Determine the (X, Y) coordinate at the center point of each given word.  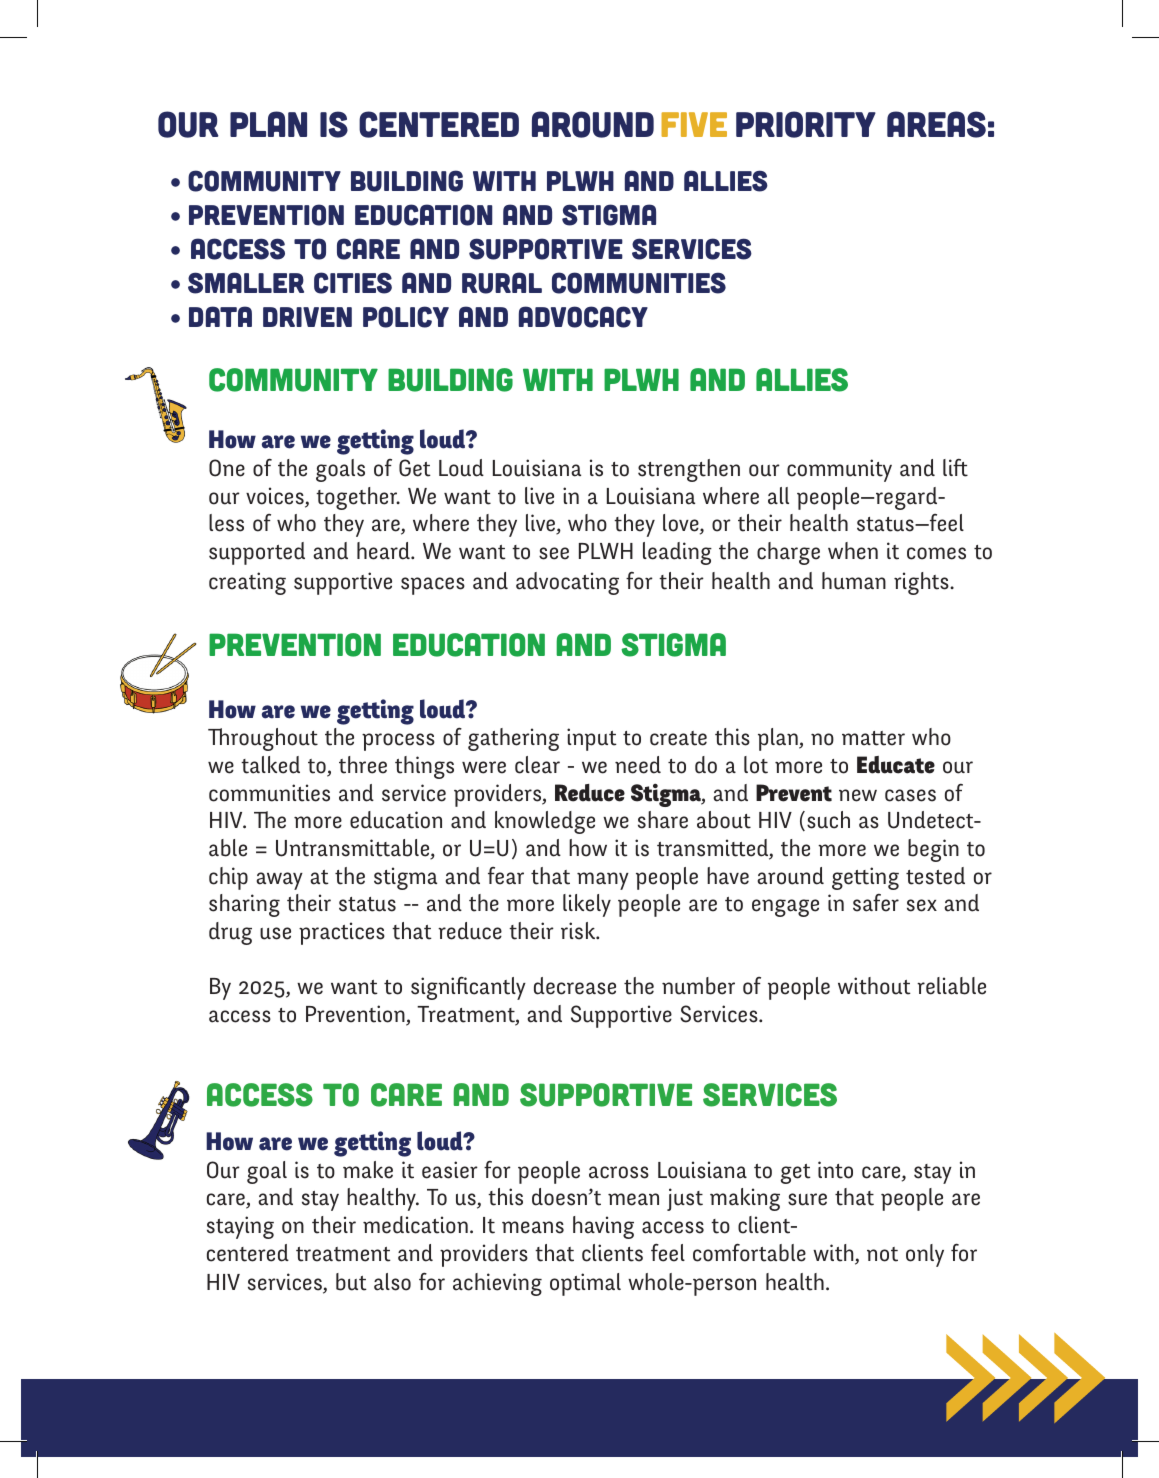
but (351, 1282)
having (603, 1227)
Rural (502, 283)
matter (873, 738)
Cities (353, 283)
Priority (806, 124)
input (592, 739)
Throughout (263, 739)
